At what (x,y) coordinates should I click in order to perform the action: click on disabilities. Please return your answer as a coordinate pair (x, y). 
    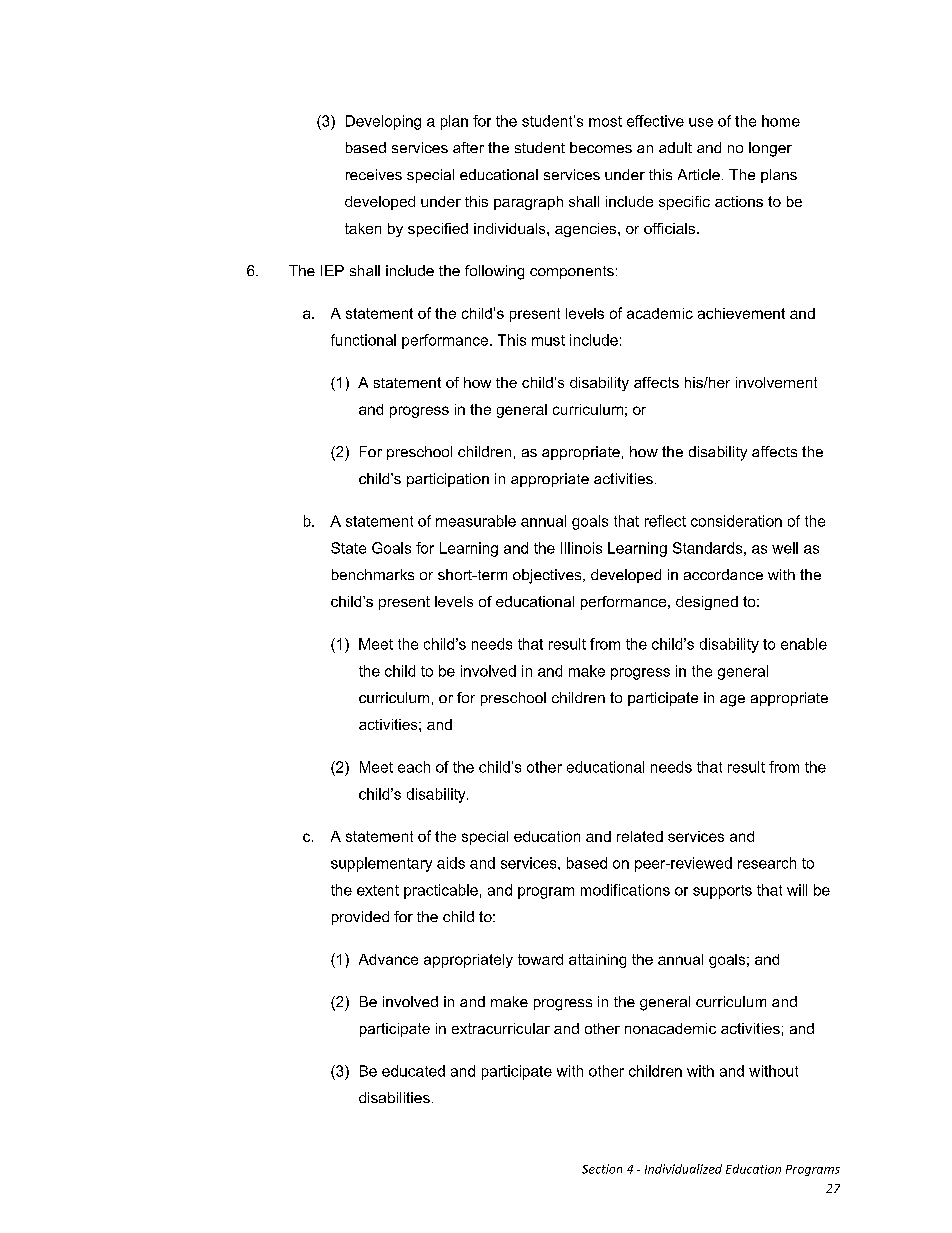
    Looking at the image, I should click on (394, 1097).
